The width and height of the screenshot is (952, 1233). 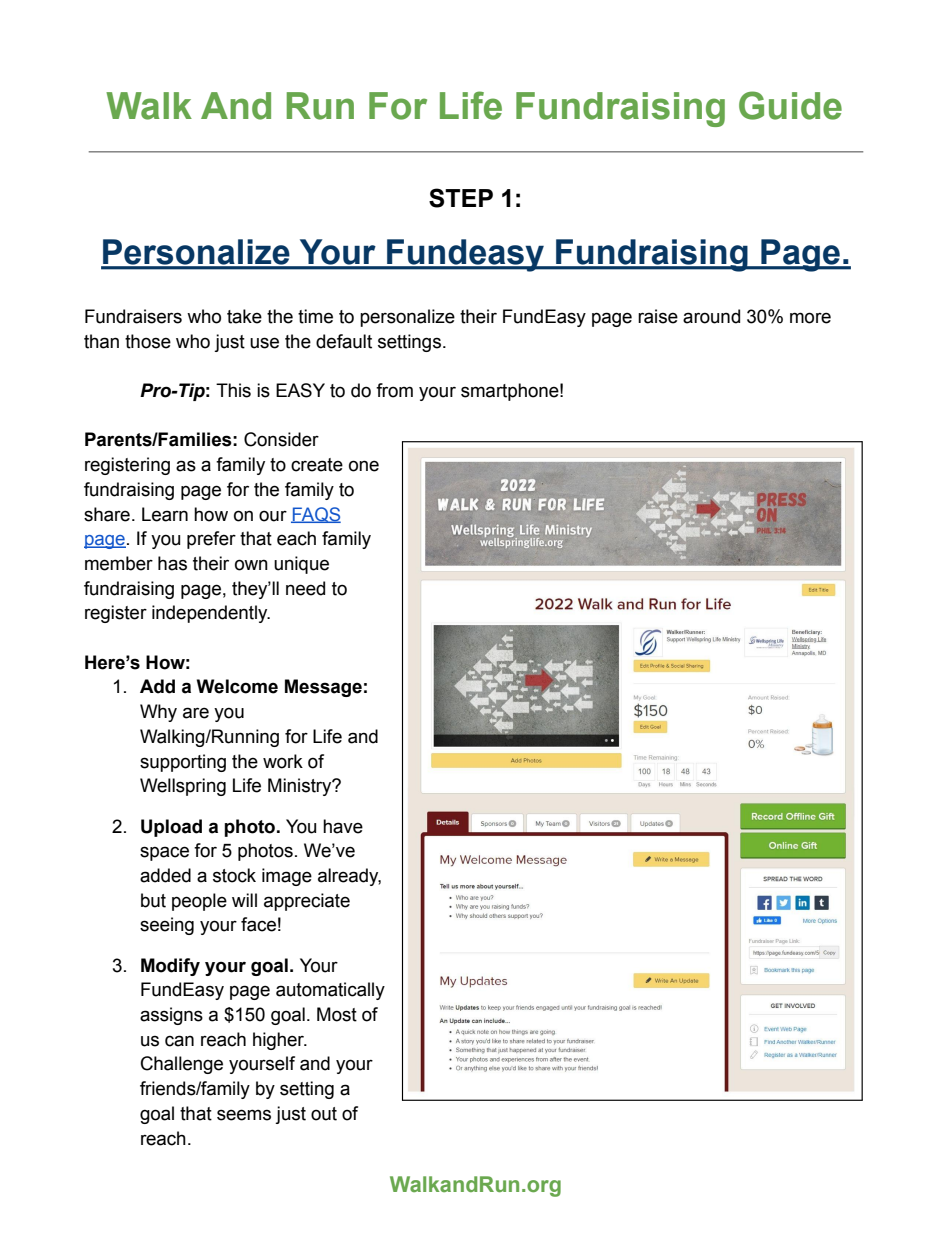 What do you see at coordinates (165, 514) in the screenshot?
I see `Learn` at bounding box center [165, 514].
